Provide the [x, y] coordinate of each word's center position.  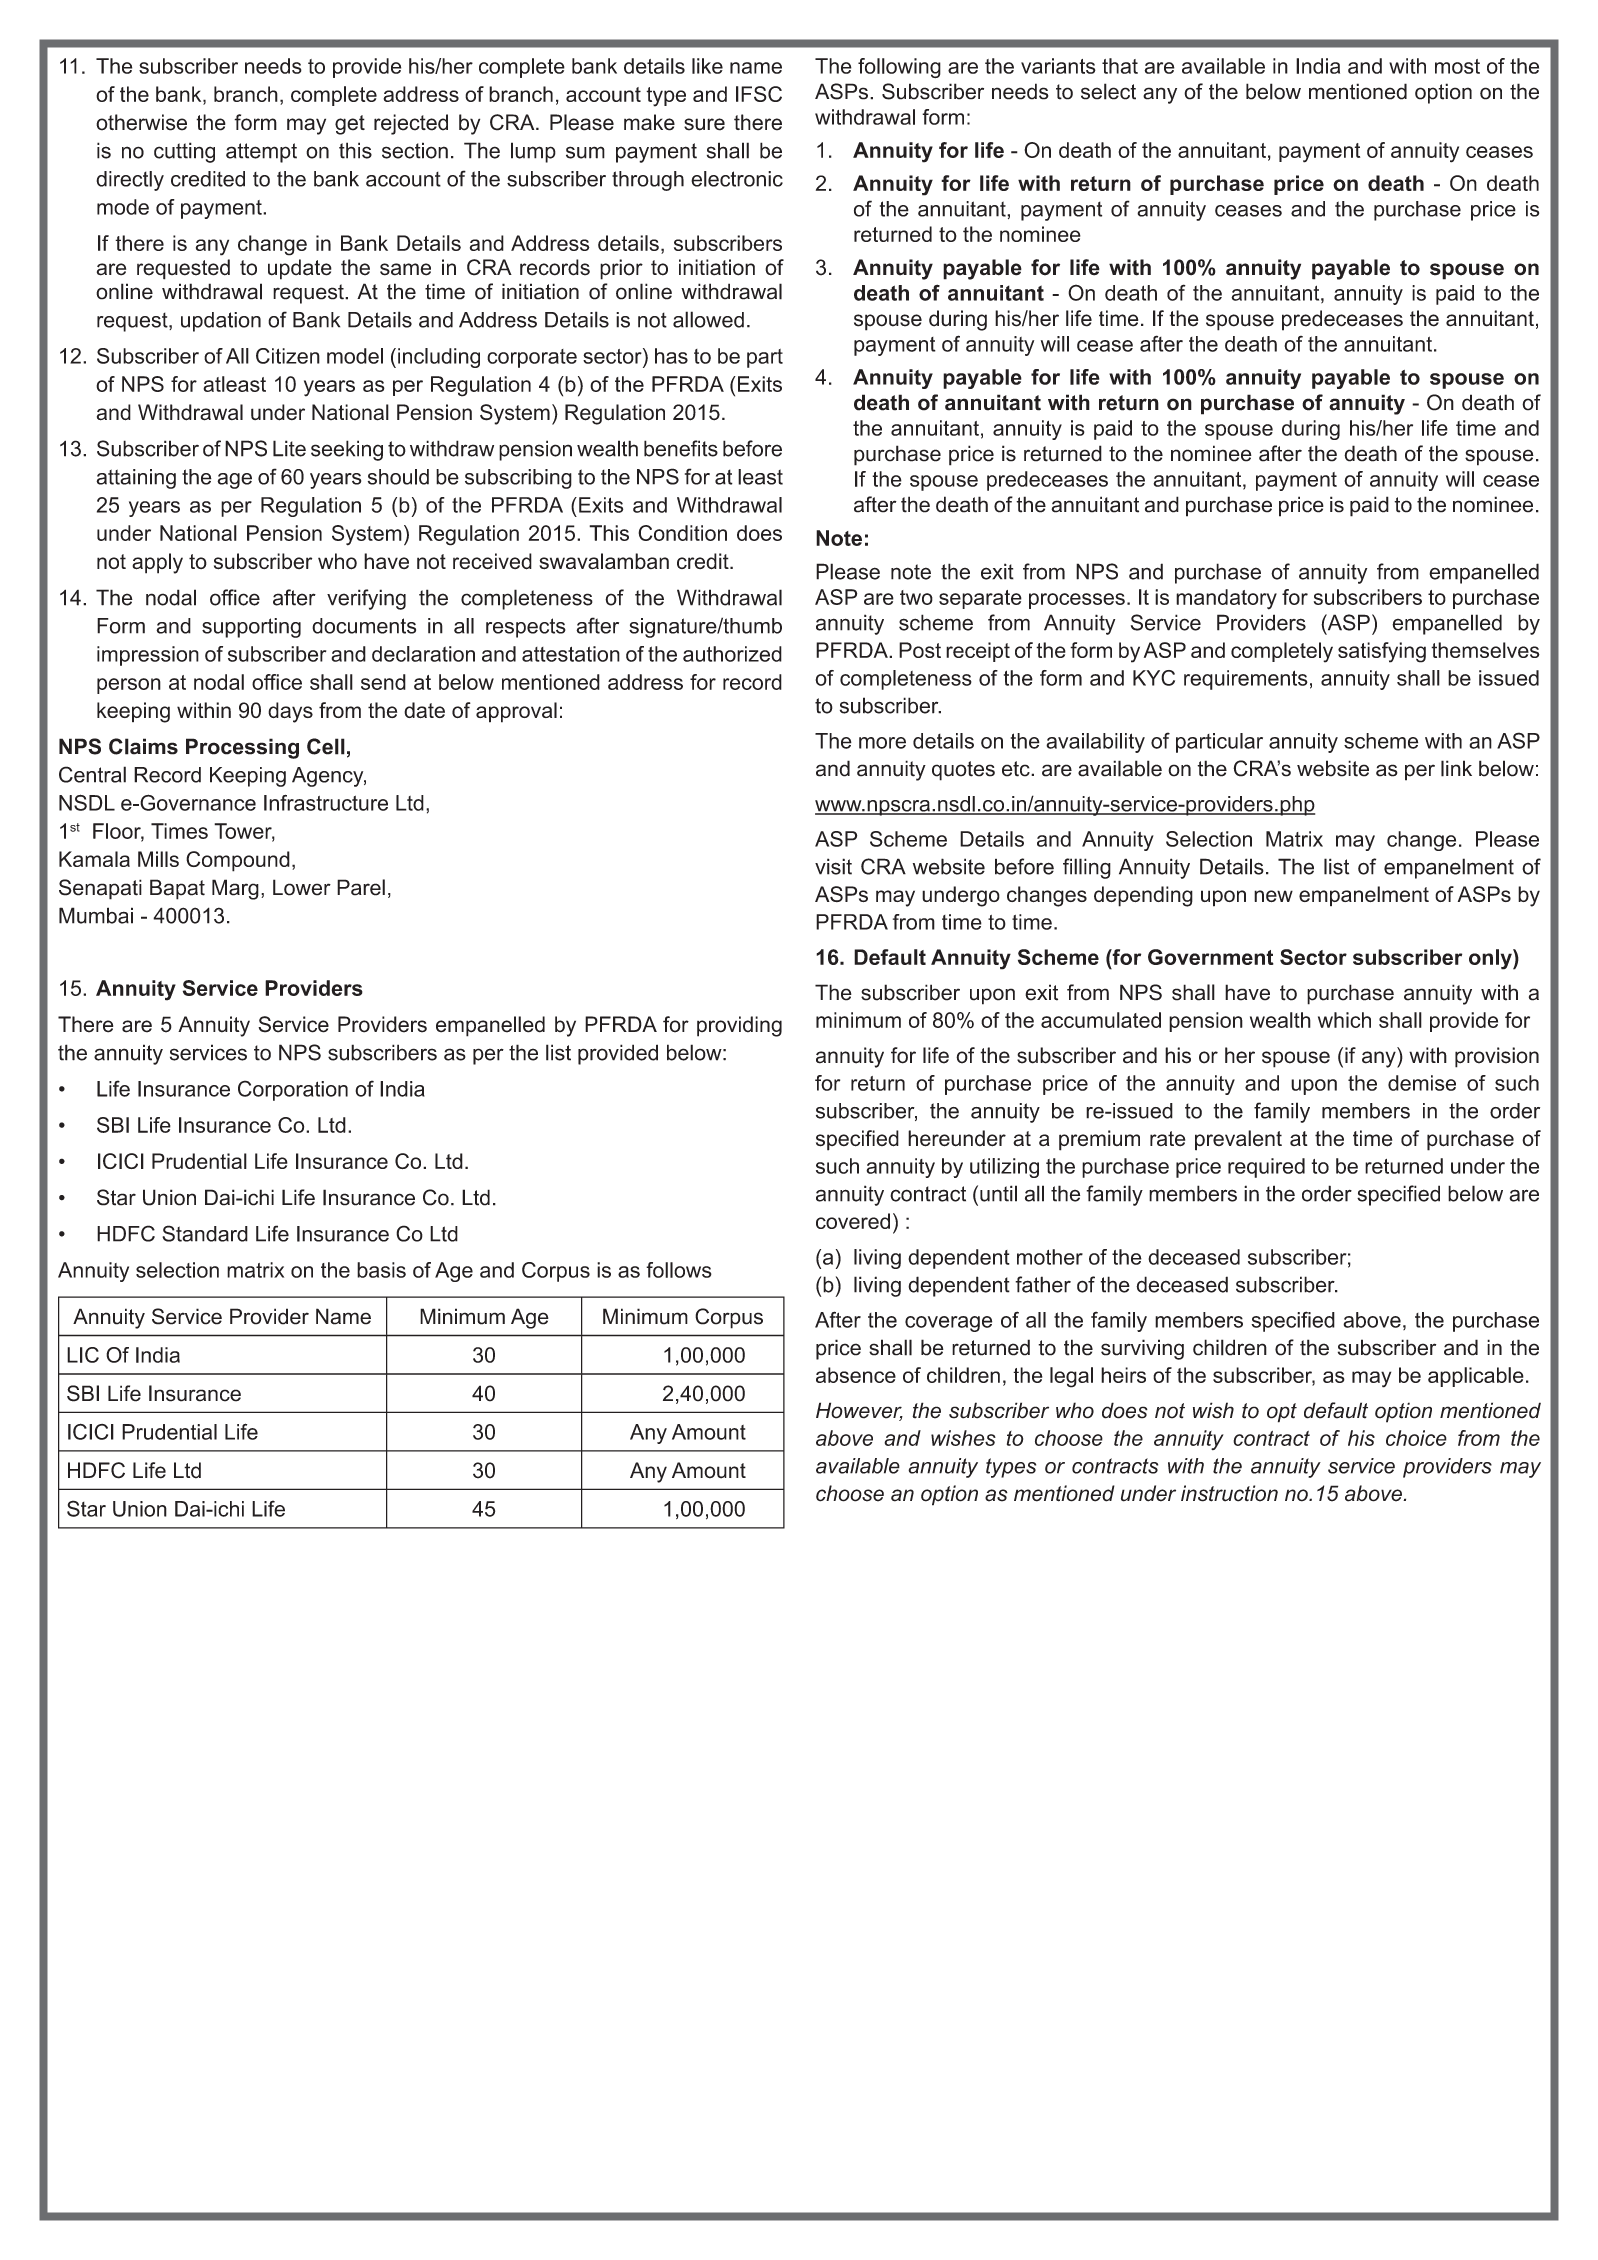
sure [704, 124]
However [859, 1411]
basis [381, 1270]
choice [1416, 1438]
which [1344, 1020]
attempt [261, 153]
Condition [682, 533]
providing [739, 1026]
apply [157, 563]
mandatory [1226, 599]
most [1457, 66]
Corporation [293, 1090]
